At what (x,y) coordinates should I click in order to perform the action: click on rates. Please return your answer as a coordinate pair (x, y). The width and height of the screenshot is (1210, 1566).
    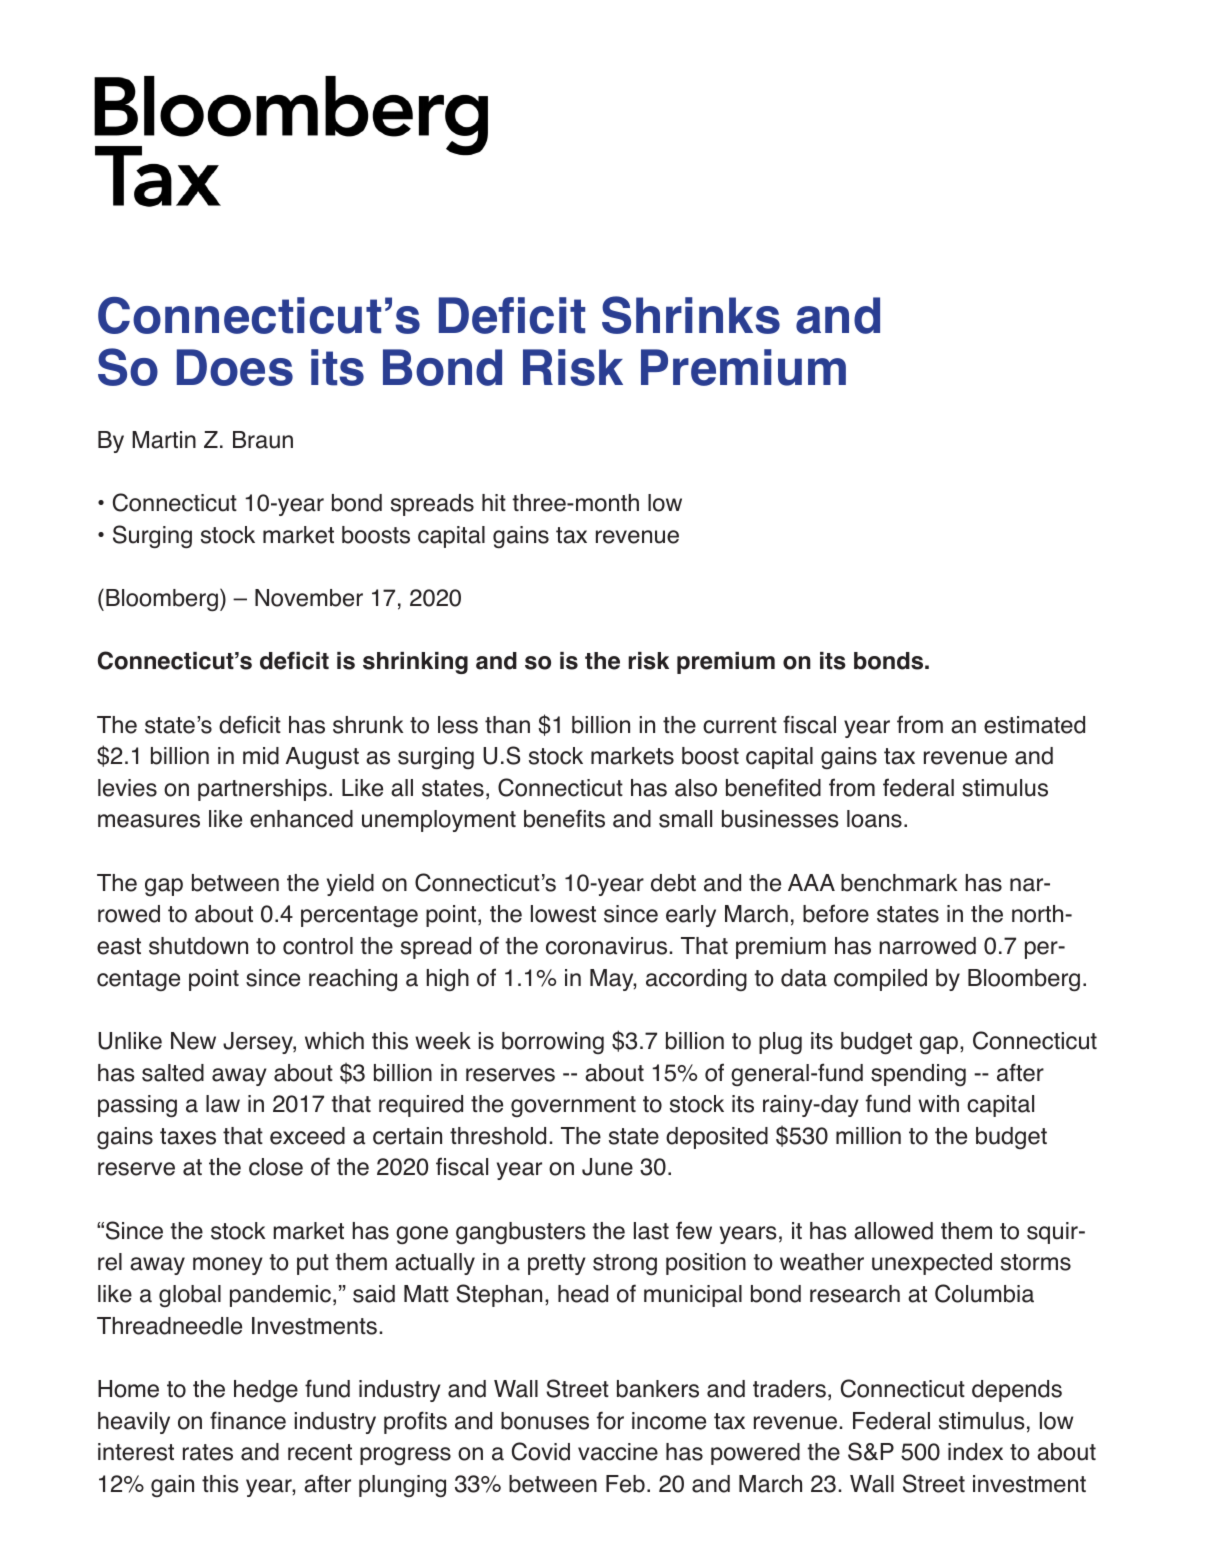
    Looking at the image, I should click on (208, 1452).
